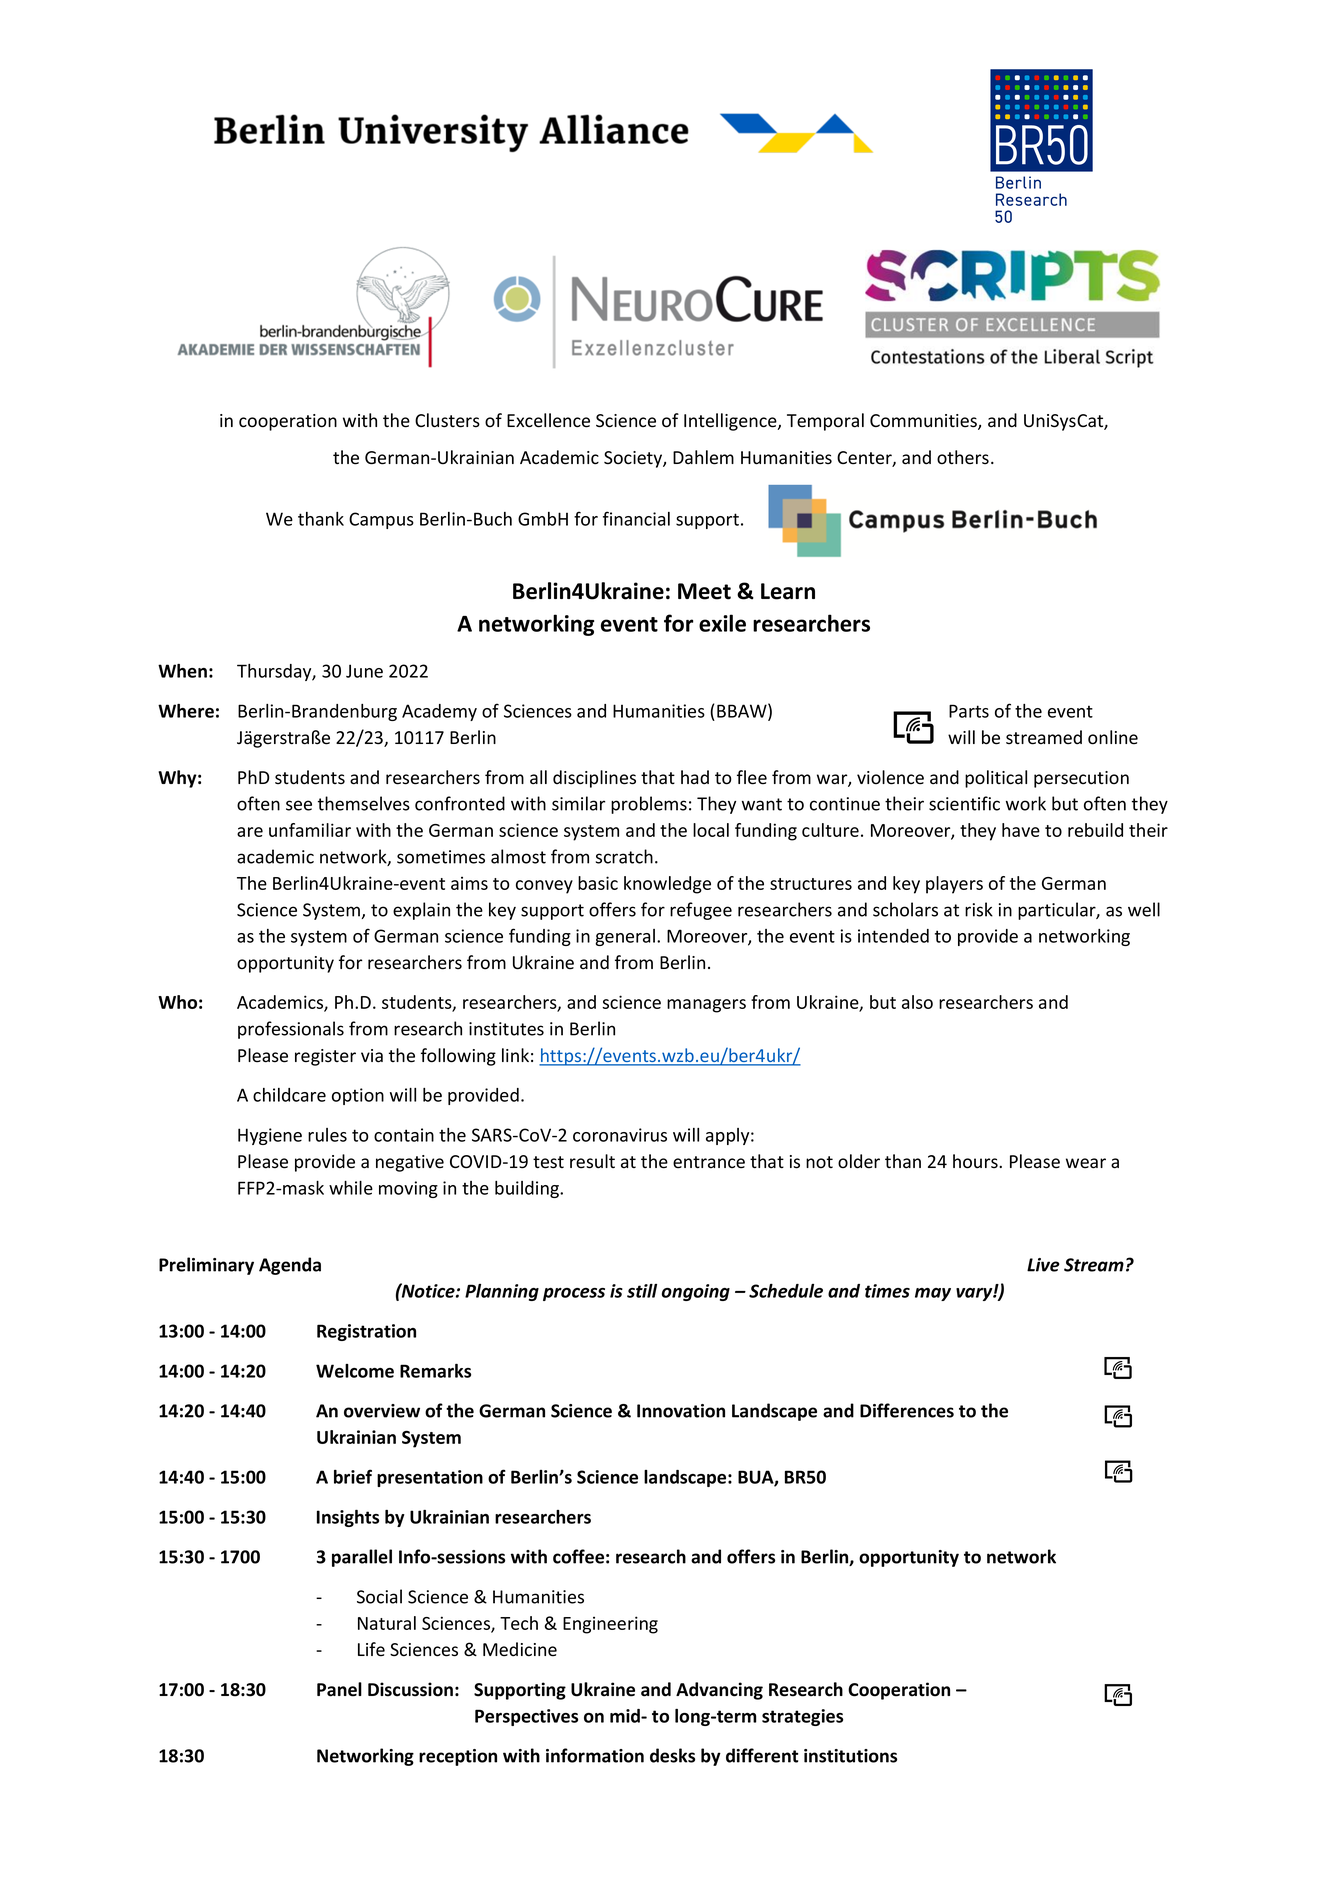 Image resolution: width=1328 pixels, height=1879 pixels. What do you see at coordinates (672, 1755) in the image?
I see `desks` at bounding box center [672, 1755].
